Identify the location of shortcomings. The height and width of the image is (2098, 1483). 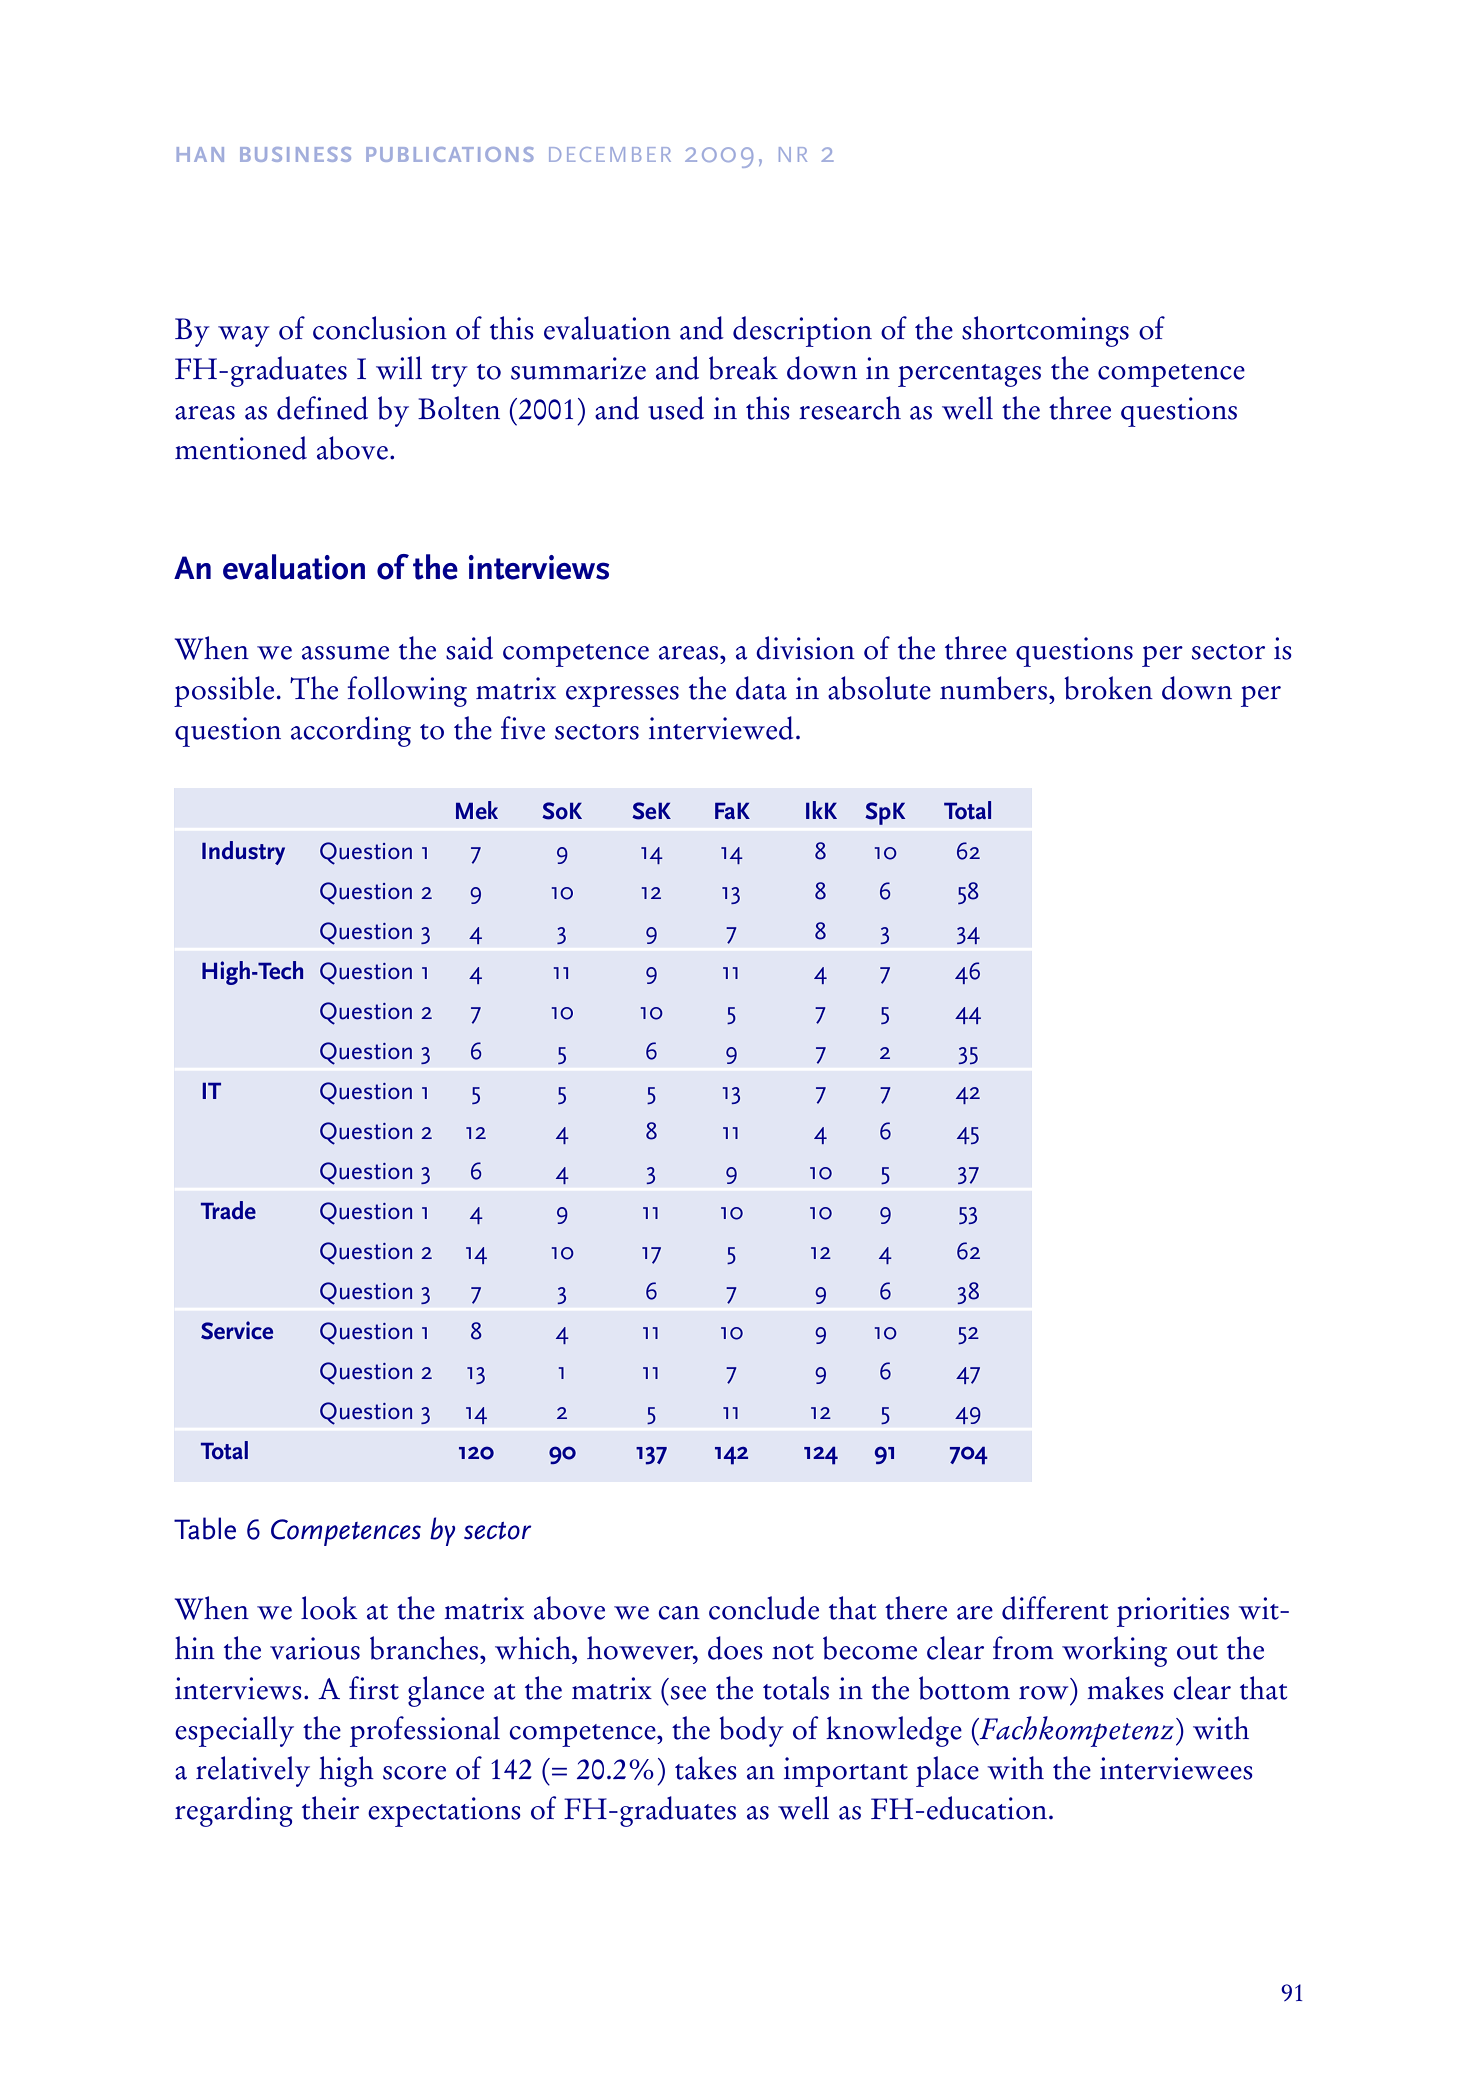
(1045, 331).
